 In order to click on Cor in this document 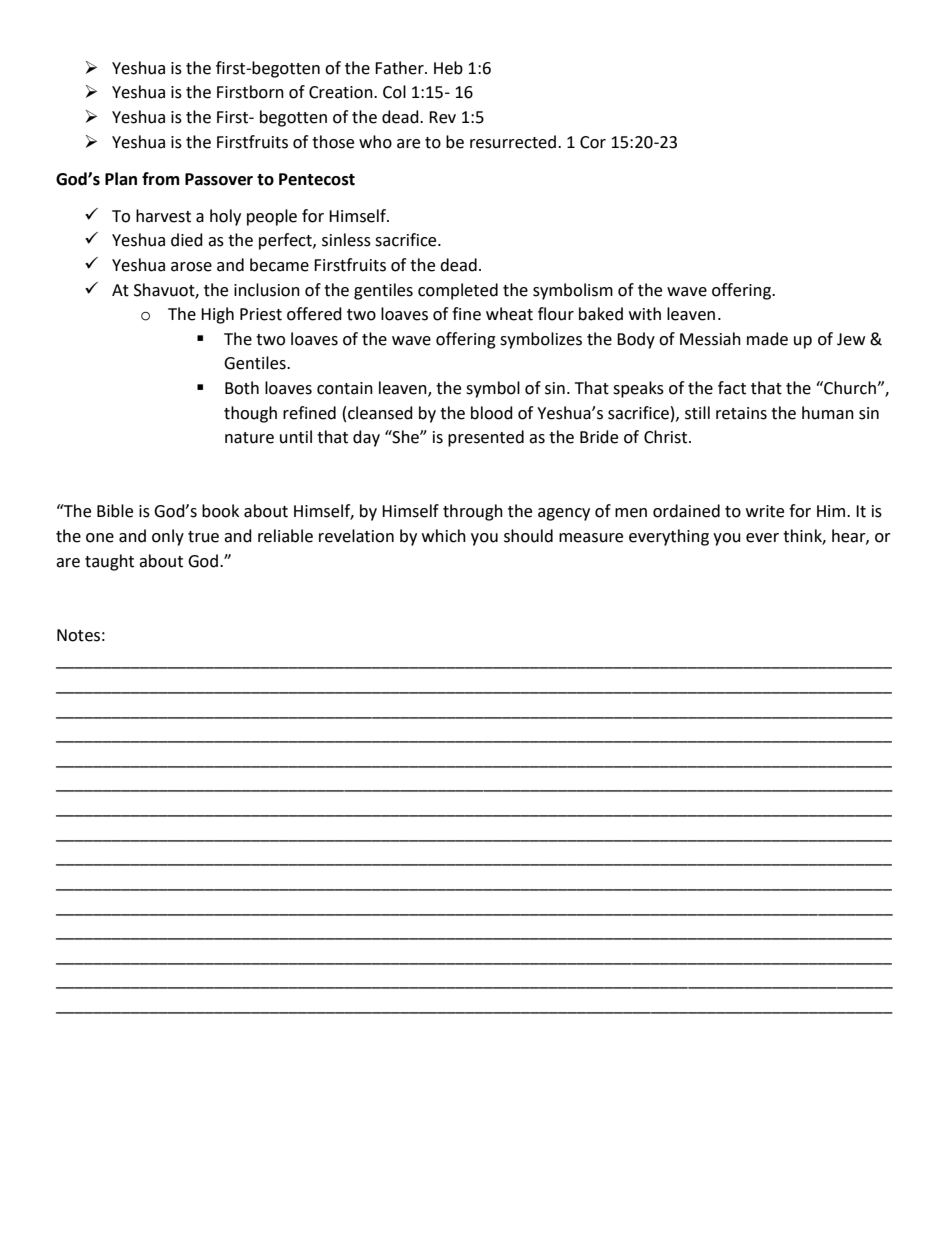, I will do `click(593, 142)`.
